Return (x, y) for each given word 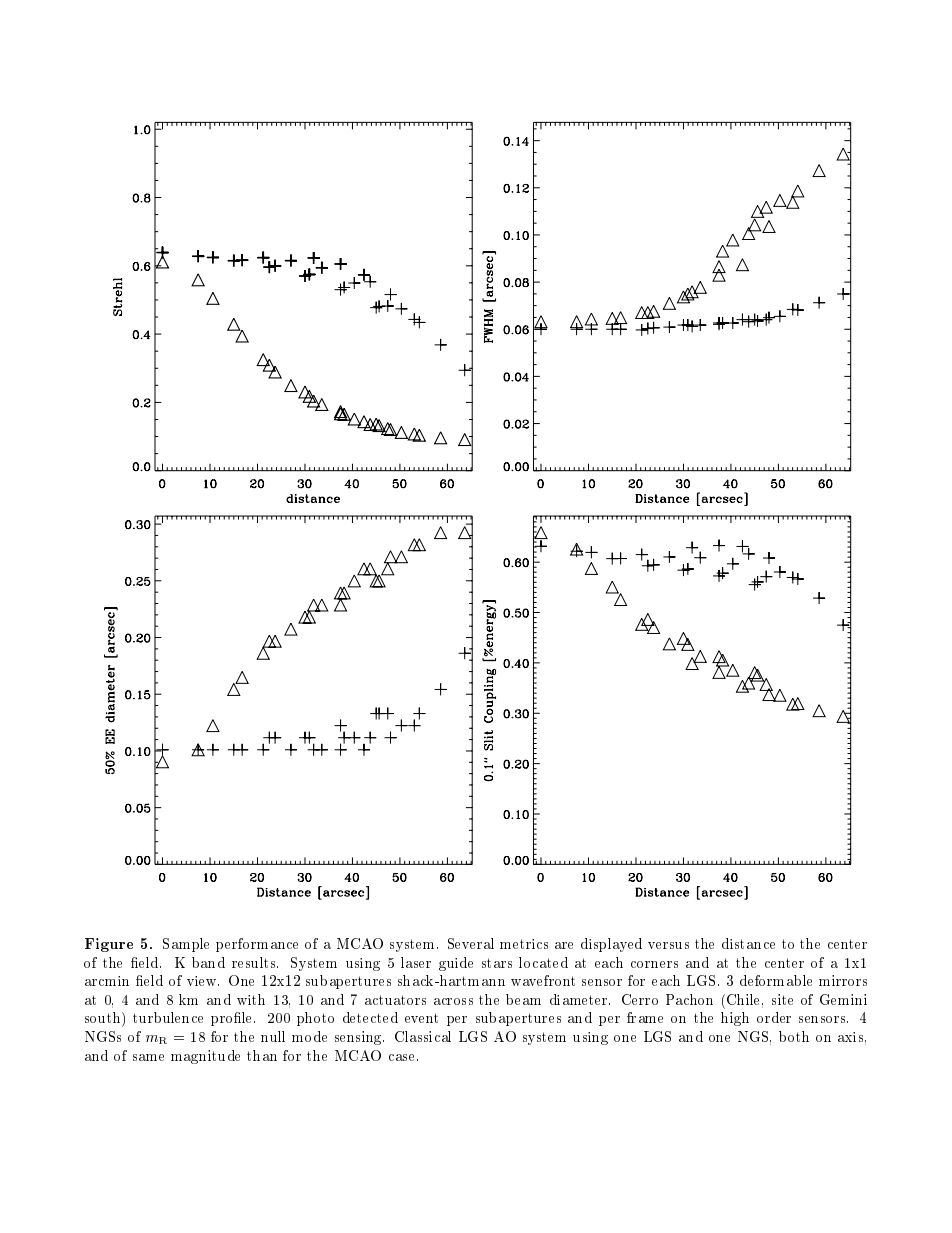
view (203, 981)
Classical (423, 1036)
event (421, 1018)
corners (654, 964)
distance (748, 943)
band (208, 962)
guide (456, 964)
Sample (186, 945)
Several (471, 943)
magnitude (205, 1057)
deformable (776, 980)
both (794, 1036)
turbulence (168, 1017)
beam (523, 999)
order (774, 1017)
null (273, 1036)
